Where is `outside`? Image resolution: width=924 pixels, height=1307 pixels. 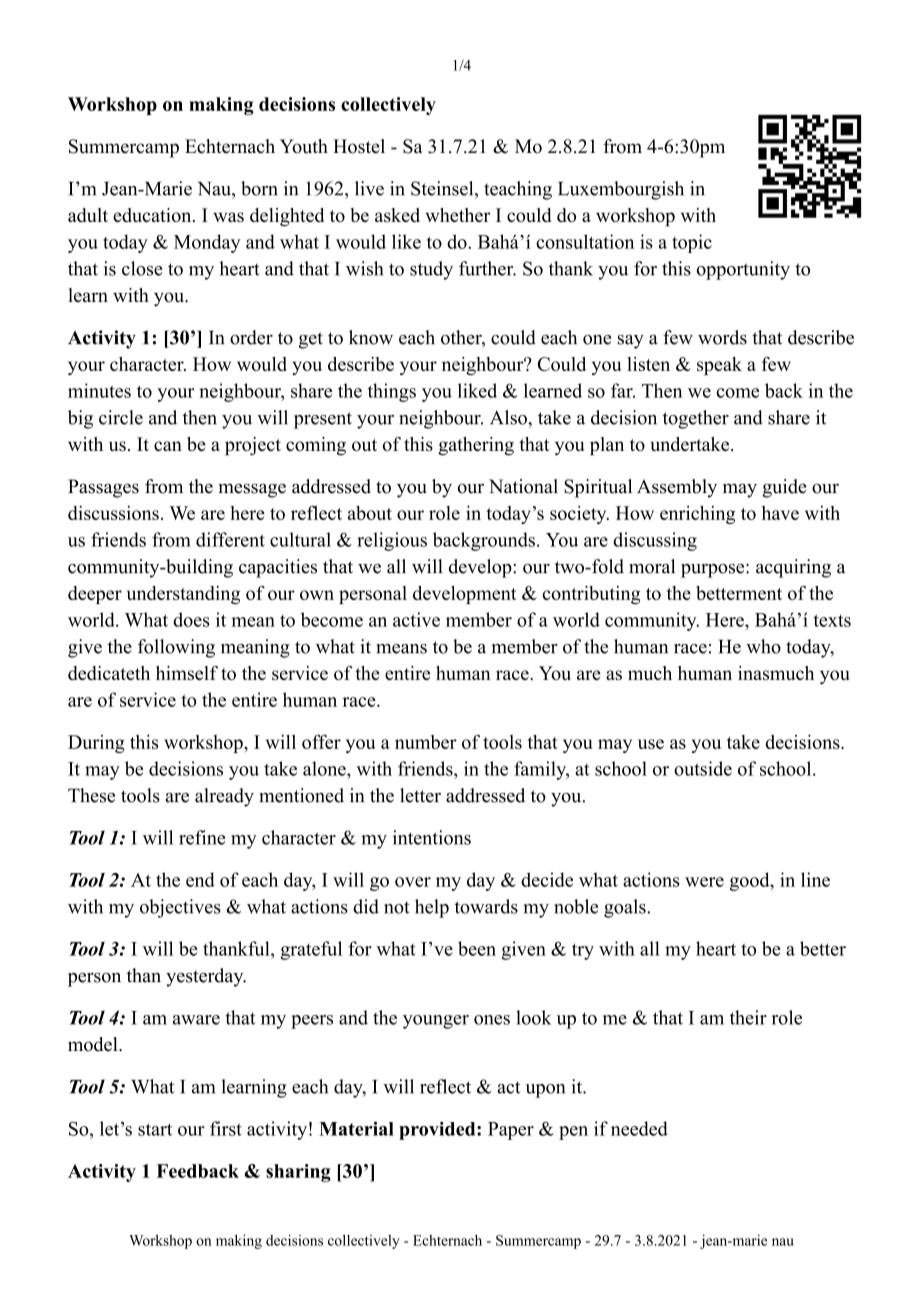
outside is located at coordinates (703, 768).
